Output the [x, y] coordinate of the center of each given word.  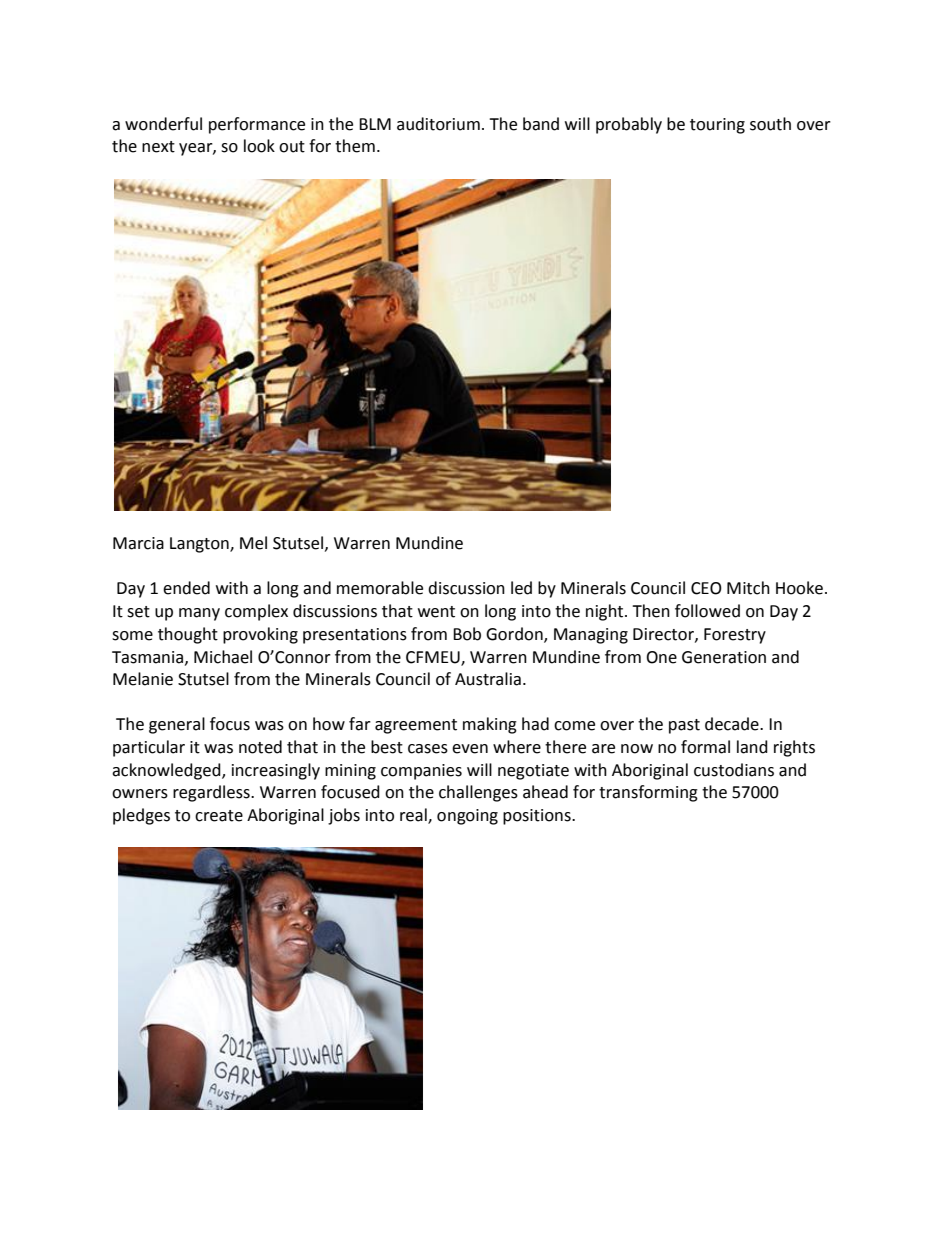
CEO [706, 588]
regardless [212, 793]
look [259, 146]
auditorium [438, 124]
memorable [380, 588]
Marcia [138, 543]
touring [717, 126]
